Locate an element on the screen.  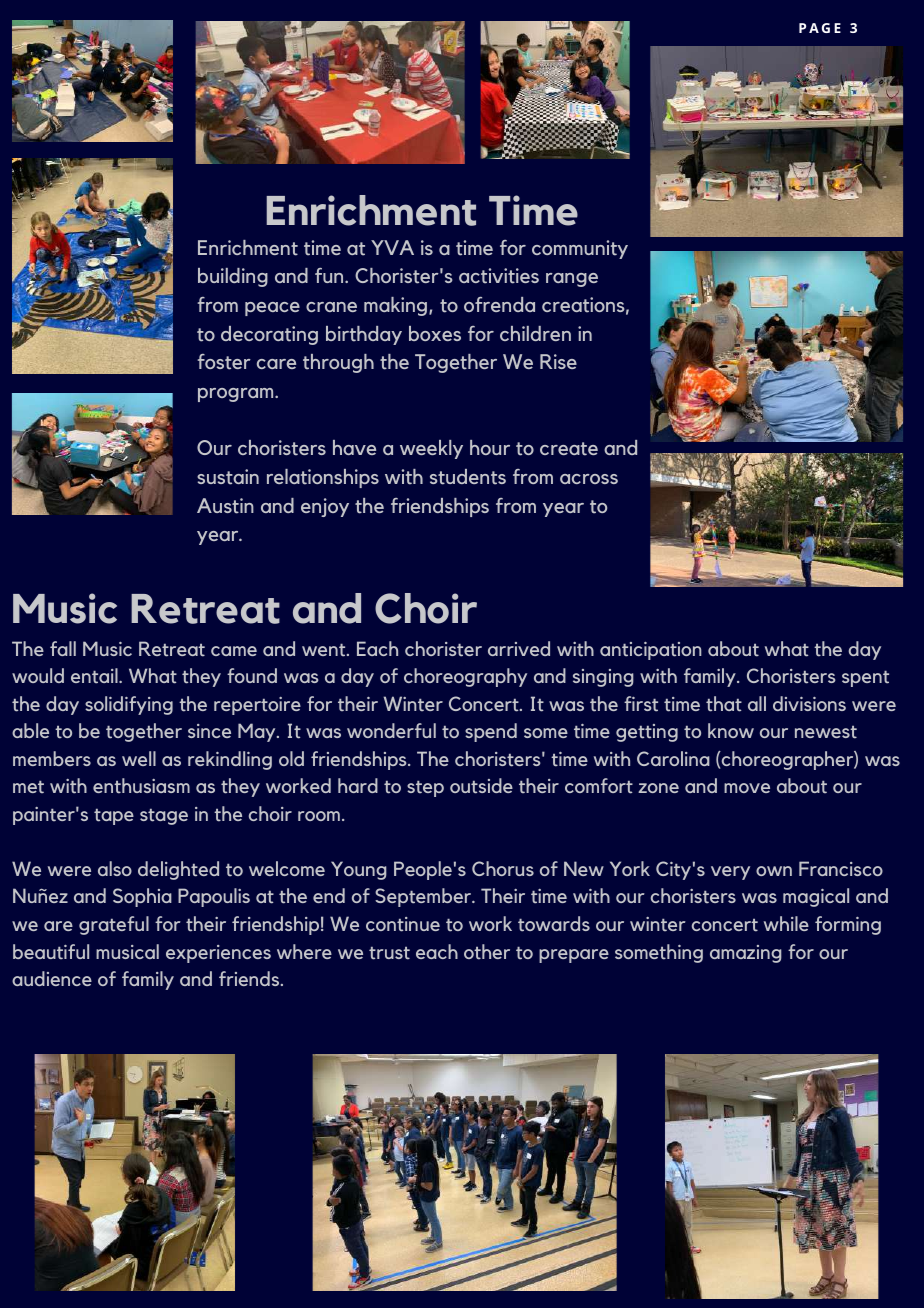
community is located at coordinates (580, 249).
